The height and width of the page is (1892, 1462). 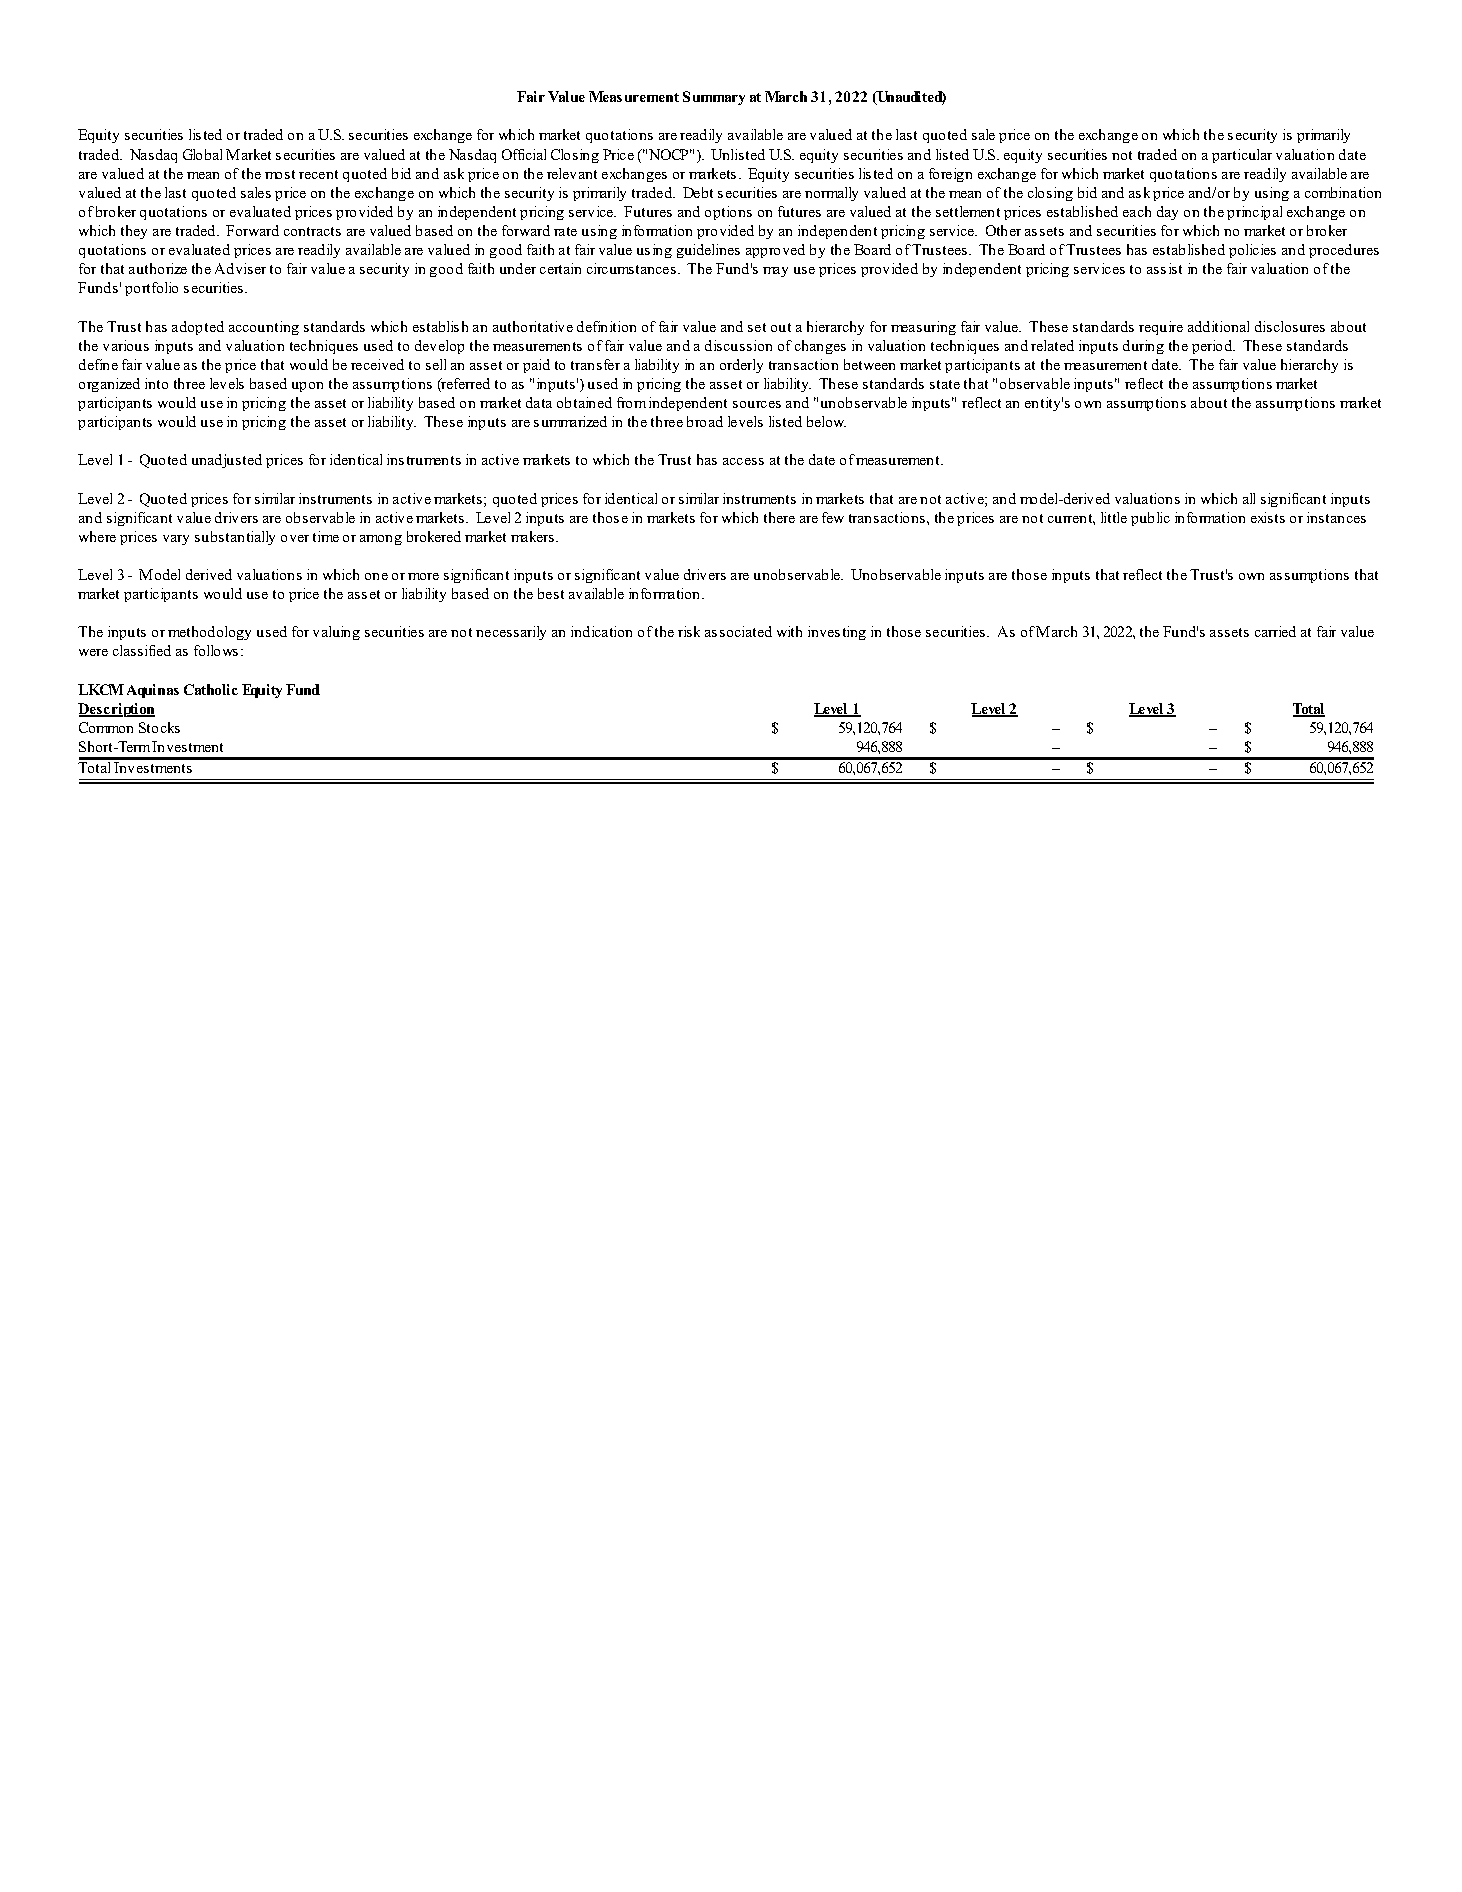 I want to click on Global, so click(x=202, y=154).
